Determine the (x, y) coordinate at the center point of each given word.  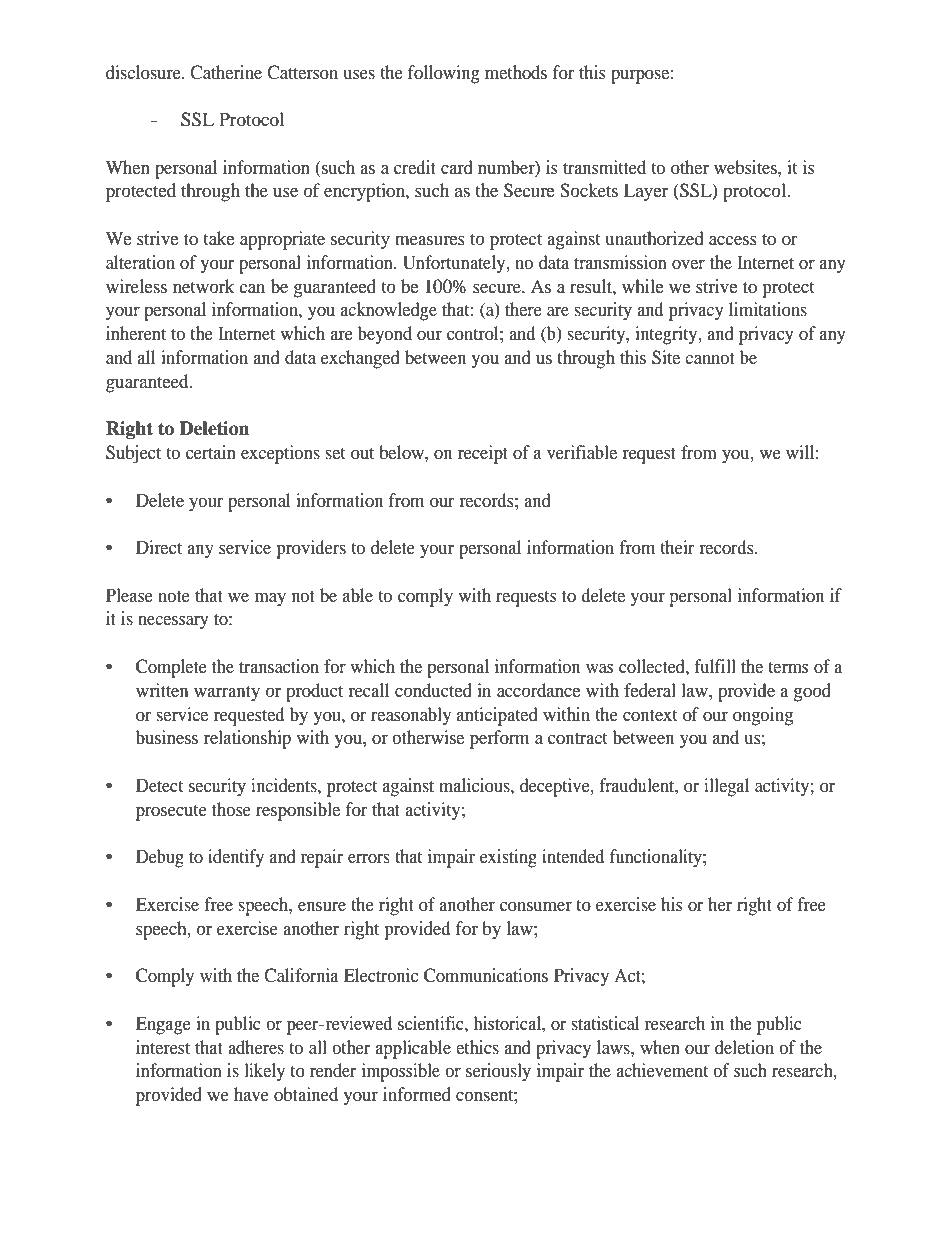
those (231, 809)
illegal (726, 787)
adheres (256, 1047)
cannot (710, 358)
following (444, 74)
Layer (646, 192)
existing (508, 858)
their (677, 547)
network (204, 286)
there (523, 309)
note (174, 596)
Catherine (226, 72)
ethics (477, 1047)
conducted (433, 690)
